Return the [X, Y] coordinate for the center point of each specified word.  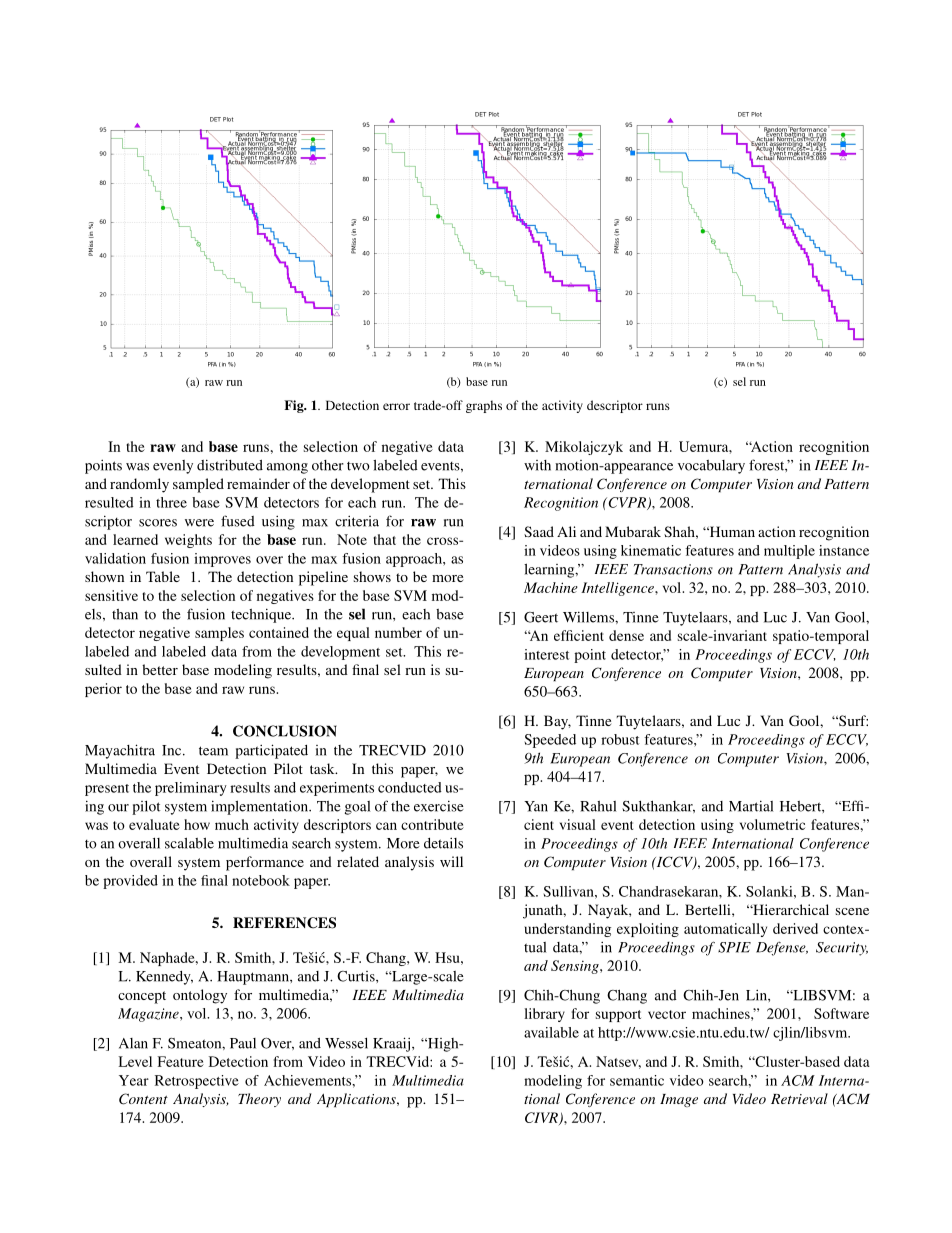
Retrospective [197, 1082]
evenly [173, 467]
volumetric [772, 824]
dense [626, 635]
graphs [484, 406]
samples [219, 634]
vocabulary [711, 467]
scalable [189, 843]
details [443, 843]
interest [546, 654]
